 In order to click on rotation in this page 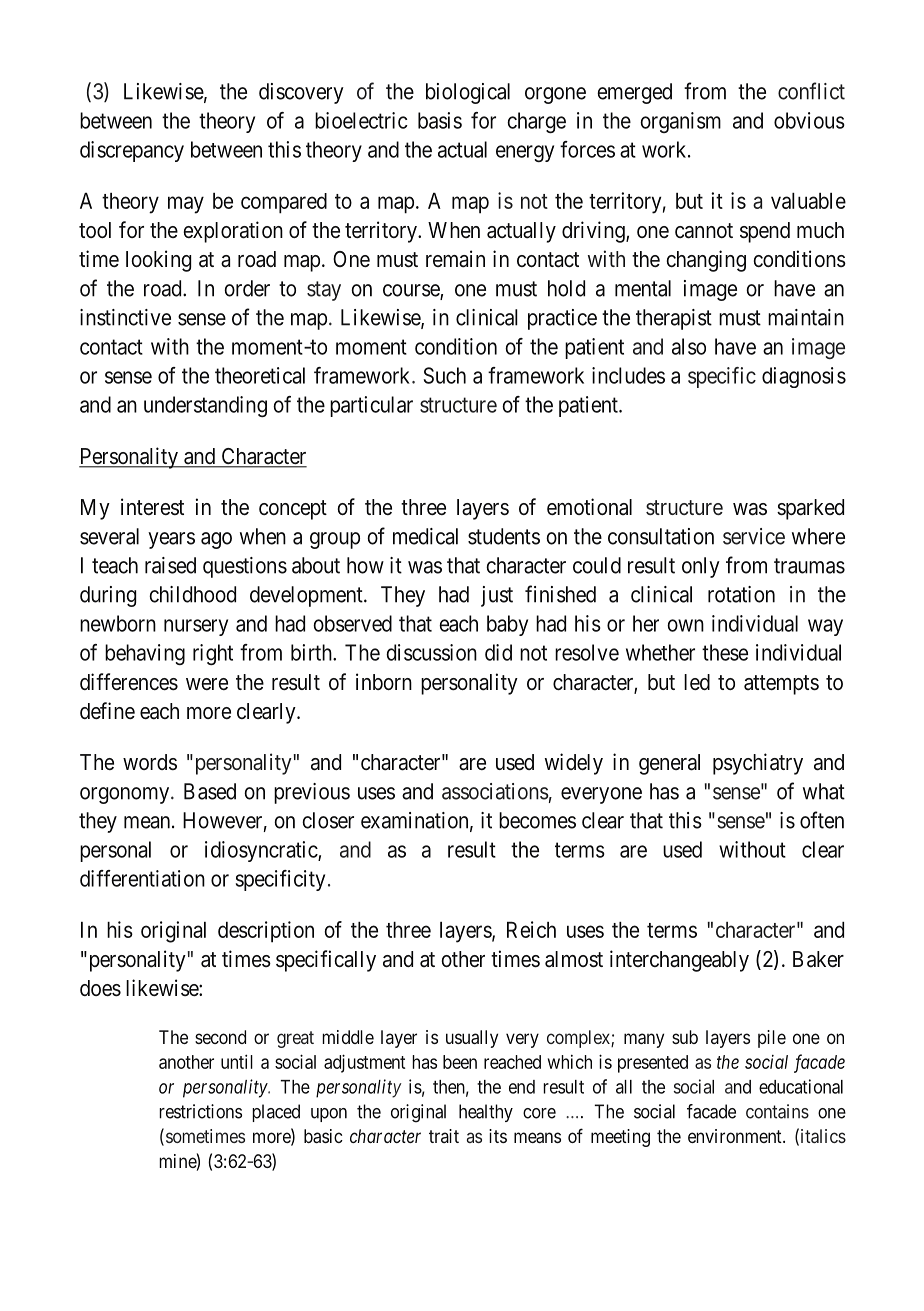, I will do `click(741, 594)`.
